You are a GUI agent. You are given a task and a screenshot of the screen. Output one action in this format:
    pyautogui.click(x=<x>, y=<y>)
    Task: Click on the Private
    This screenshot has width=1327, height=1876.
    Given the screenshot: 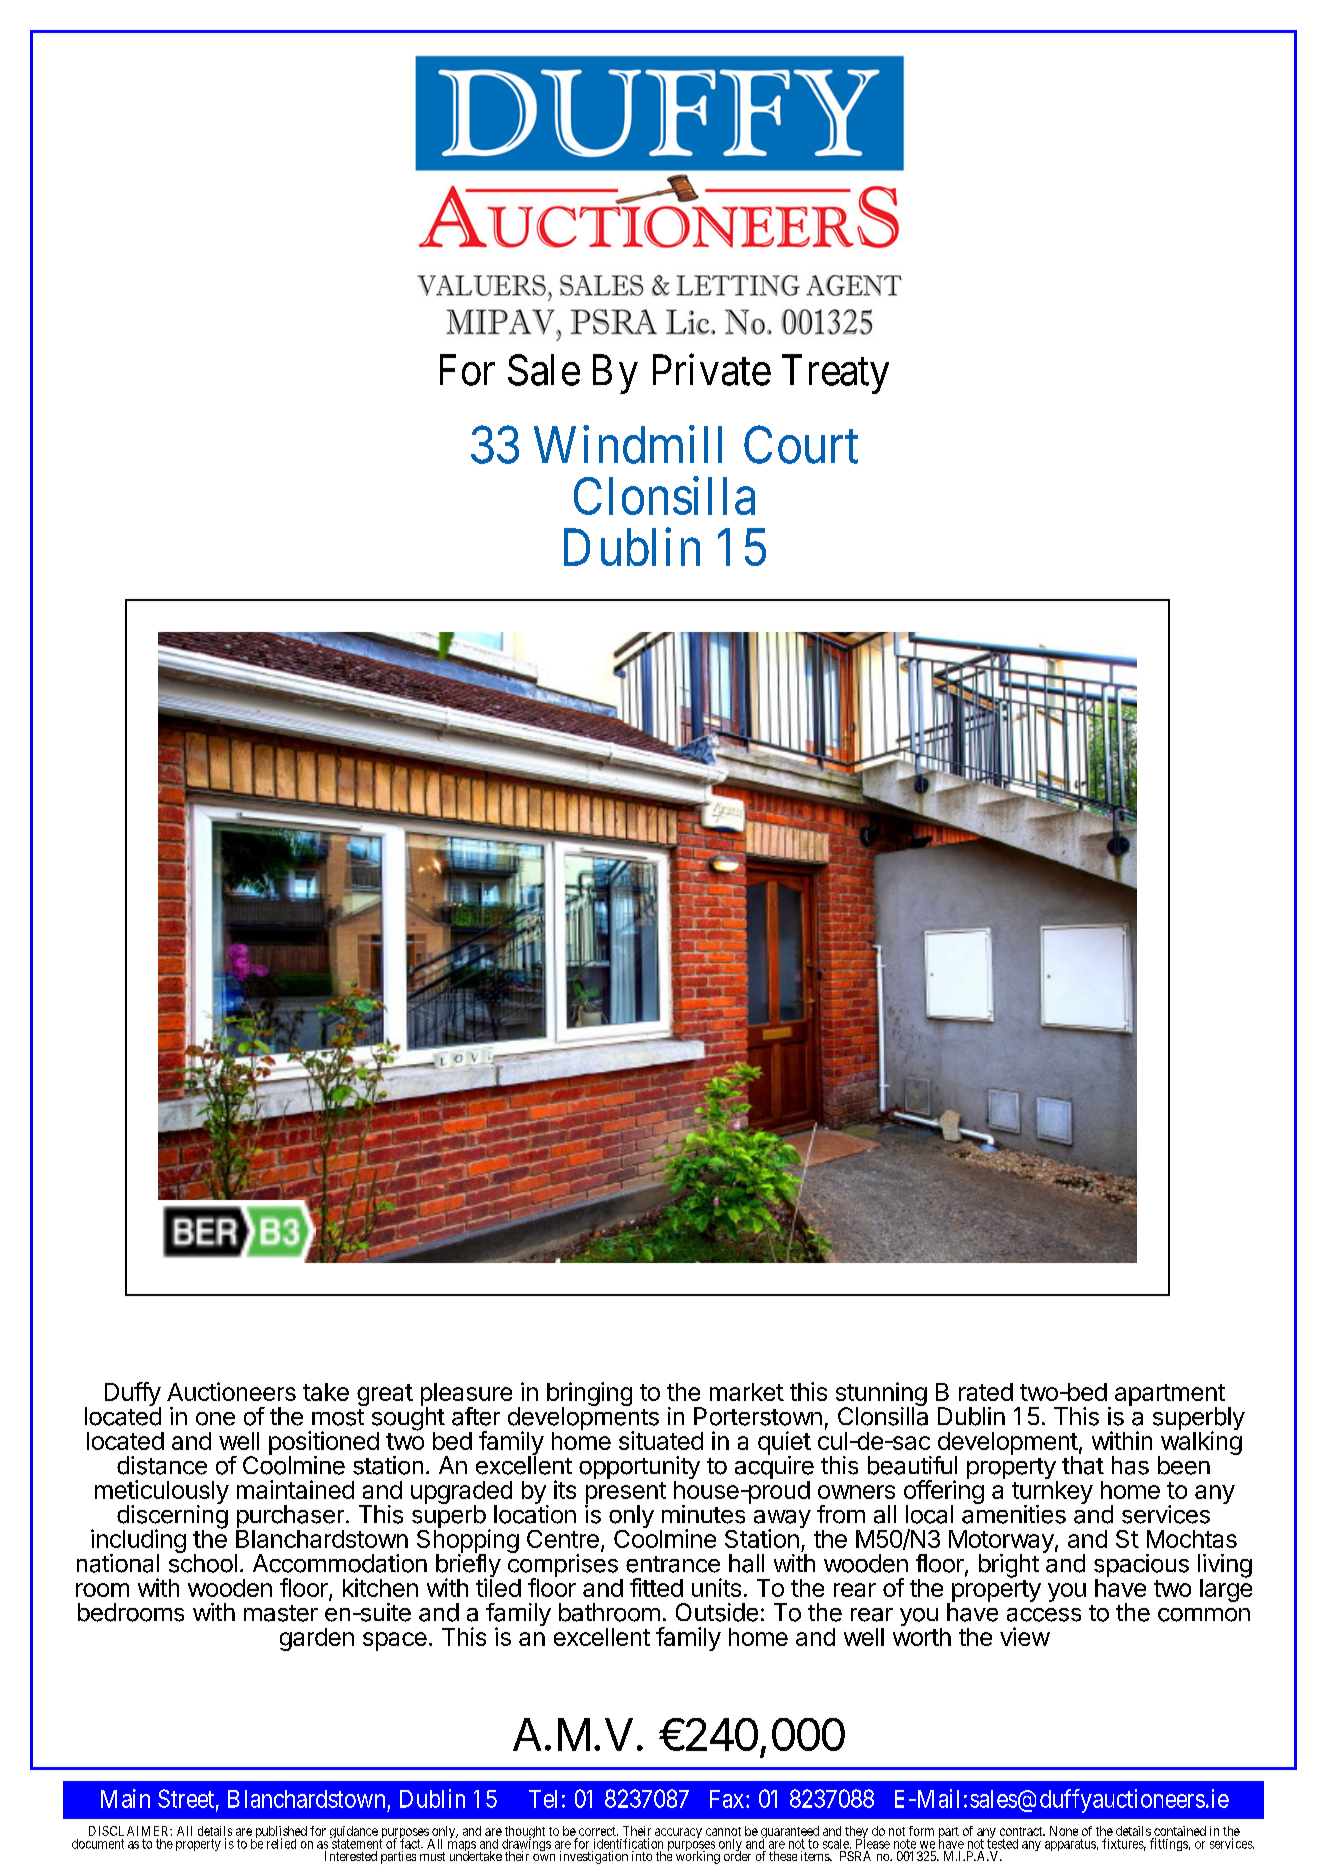 What is the action you would take?
    pyautogui.click(x=712, y=370)
